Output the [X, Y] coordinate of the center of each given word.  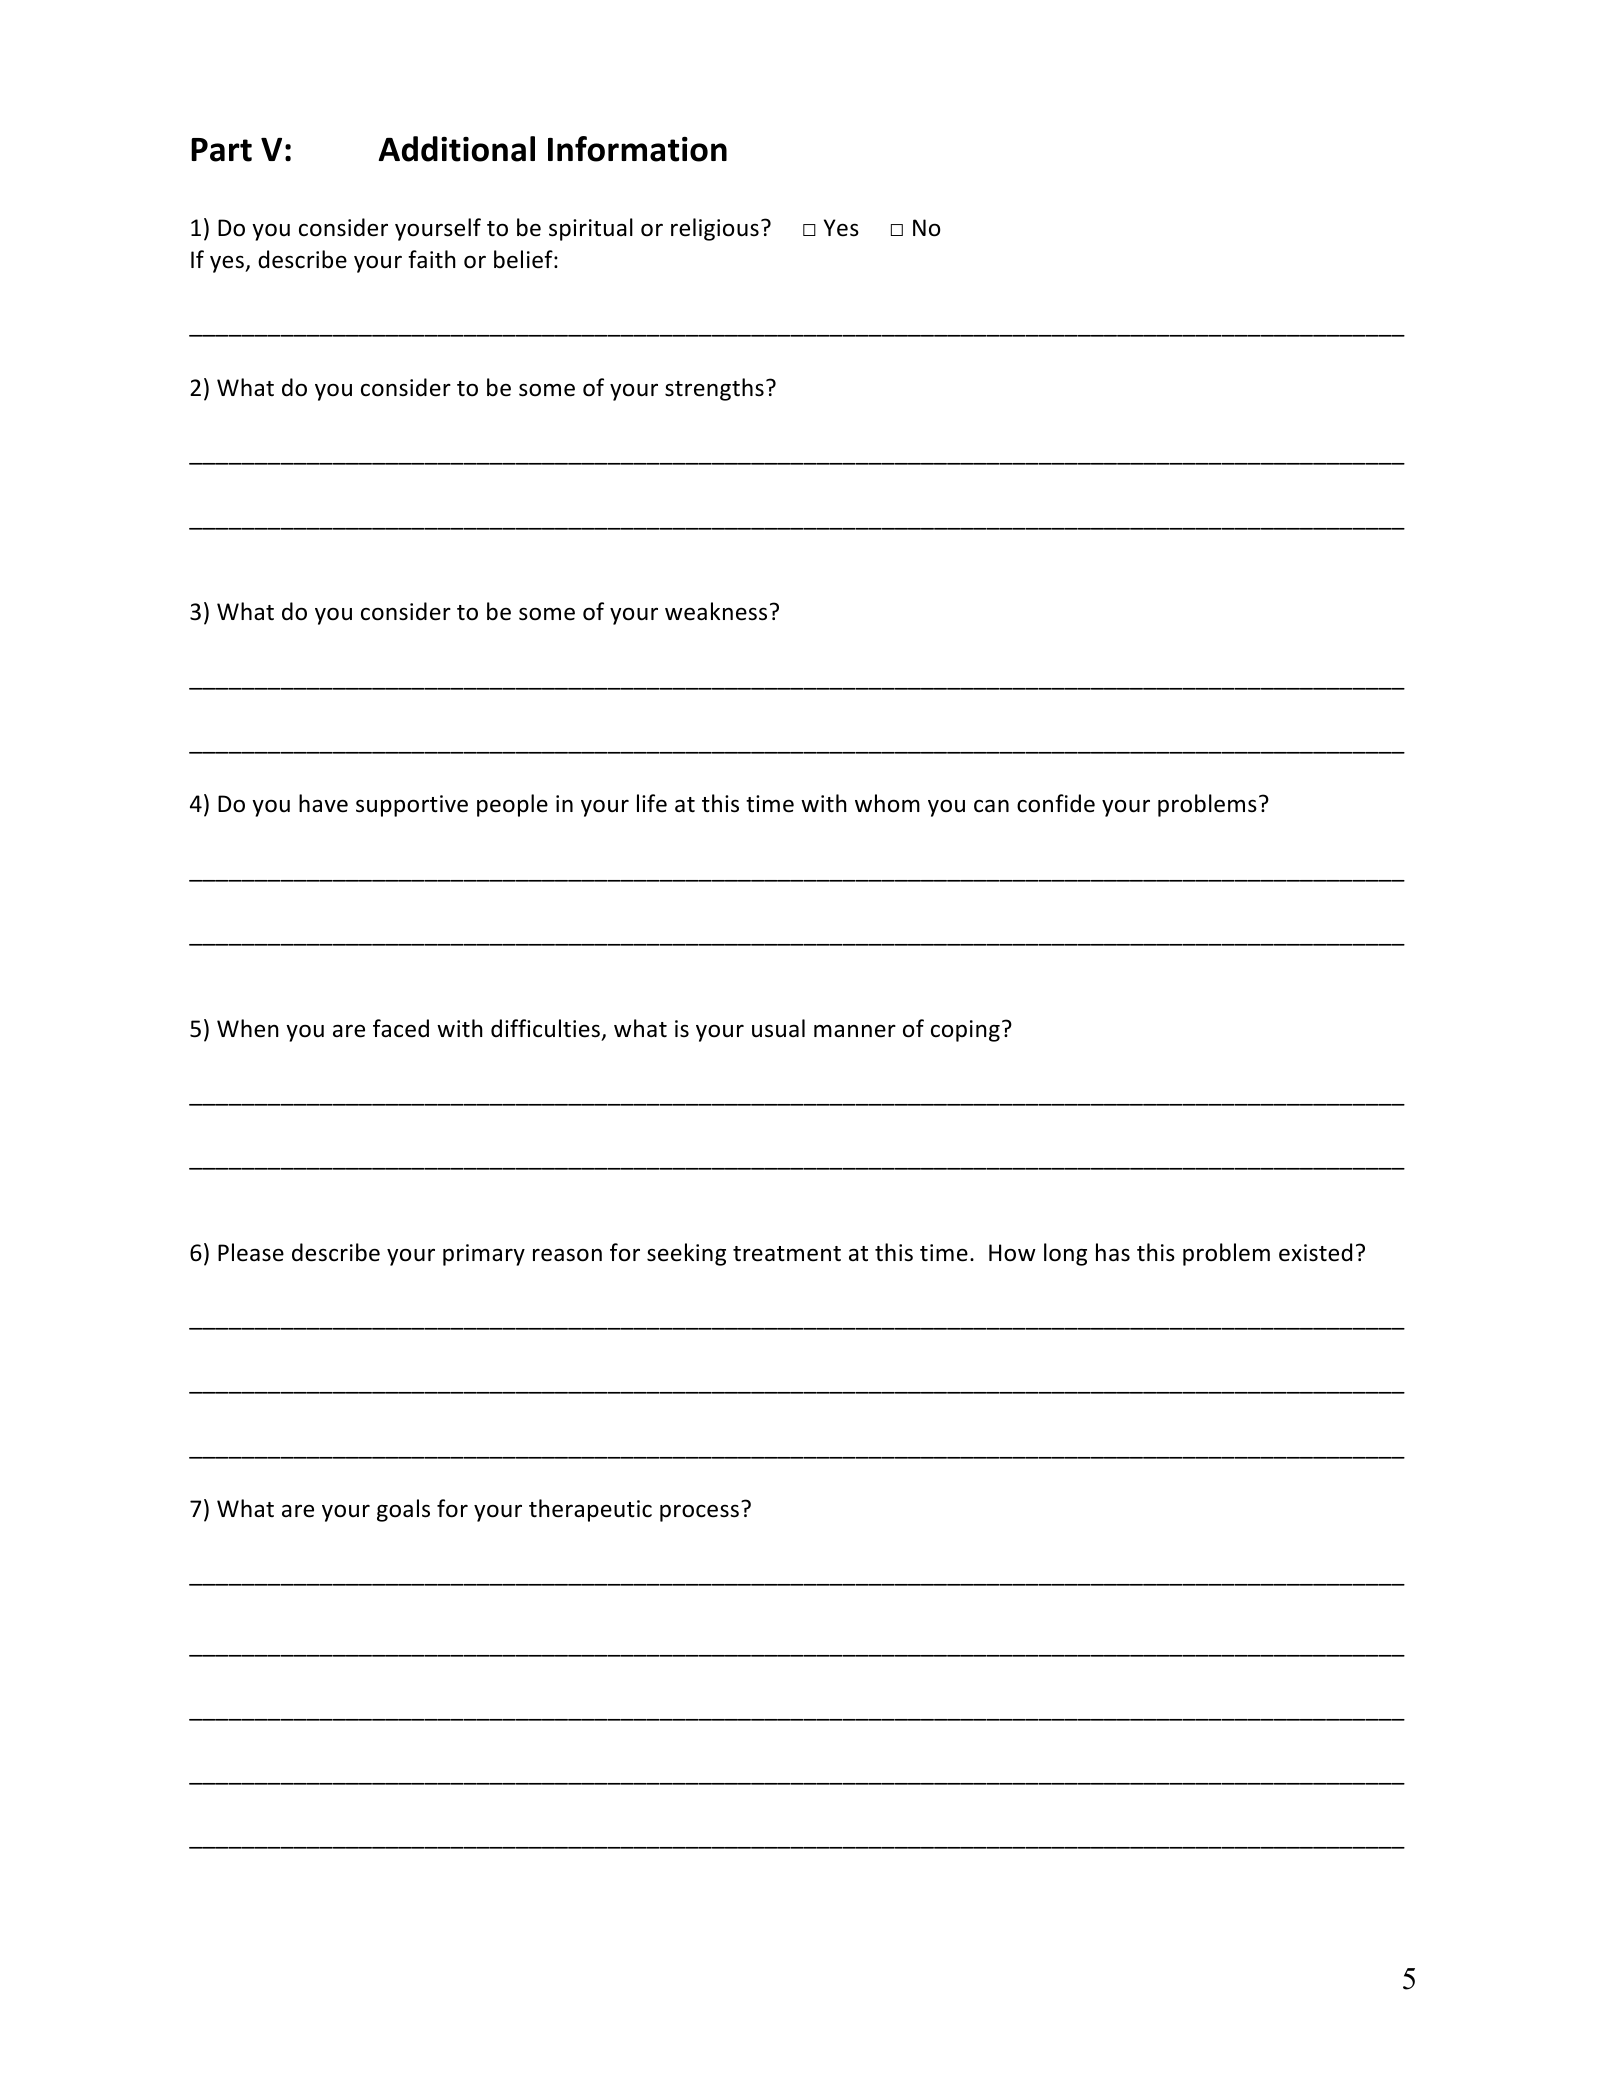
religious [715, 229]
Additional [456, 149]
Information [637, 149]
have [323, 803]
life [652, 803]
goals [403, 1510]
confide [1056, 803]
